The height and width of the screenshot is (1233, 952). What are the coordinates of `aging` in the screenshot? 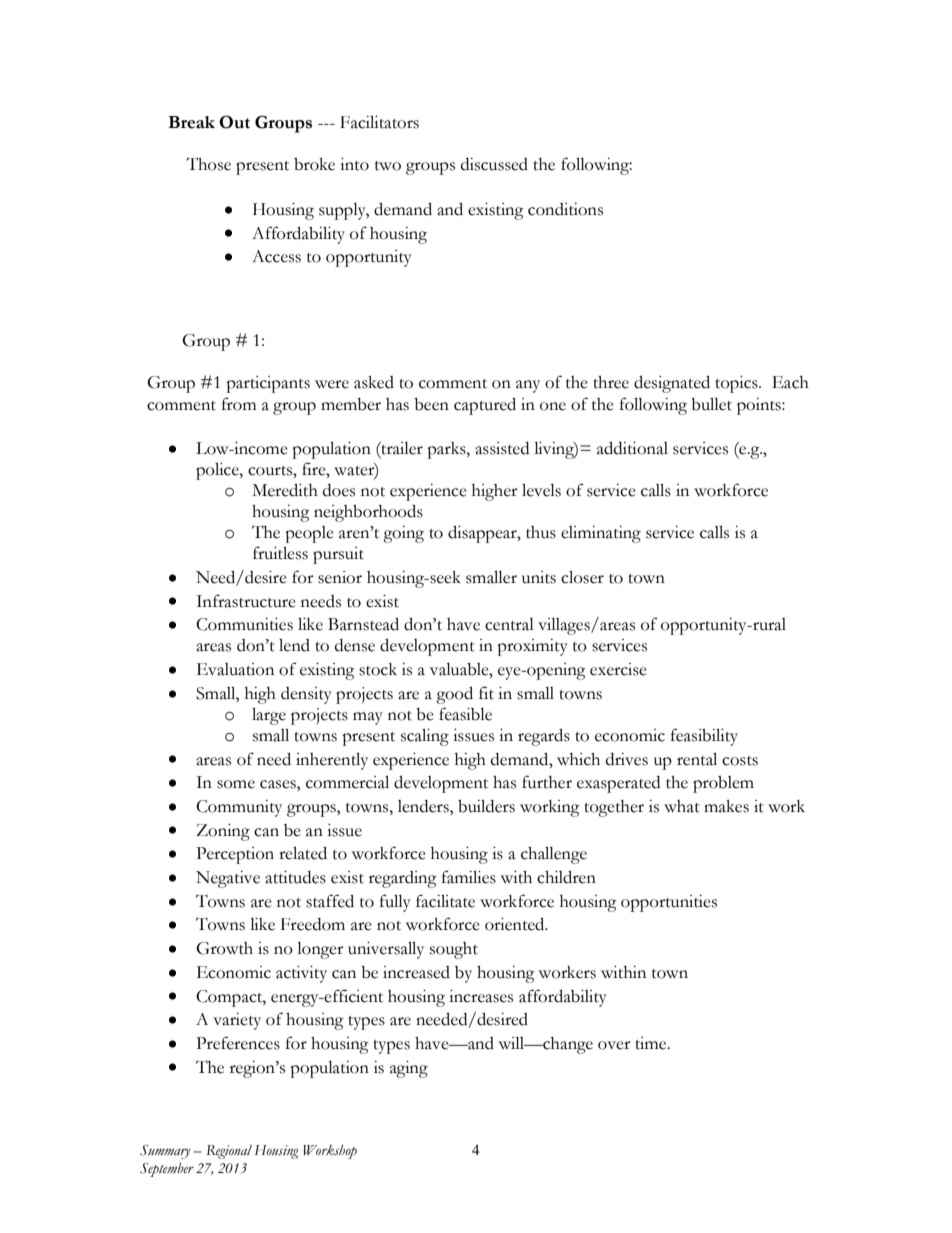 It's located at (409, 1069).
